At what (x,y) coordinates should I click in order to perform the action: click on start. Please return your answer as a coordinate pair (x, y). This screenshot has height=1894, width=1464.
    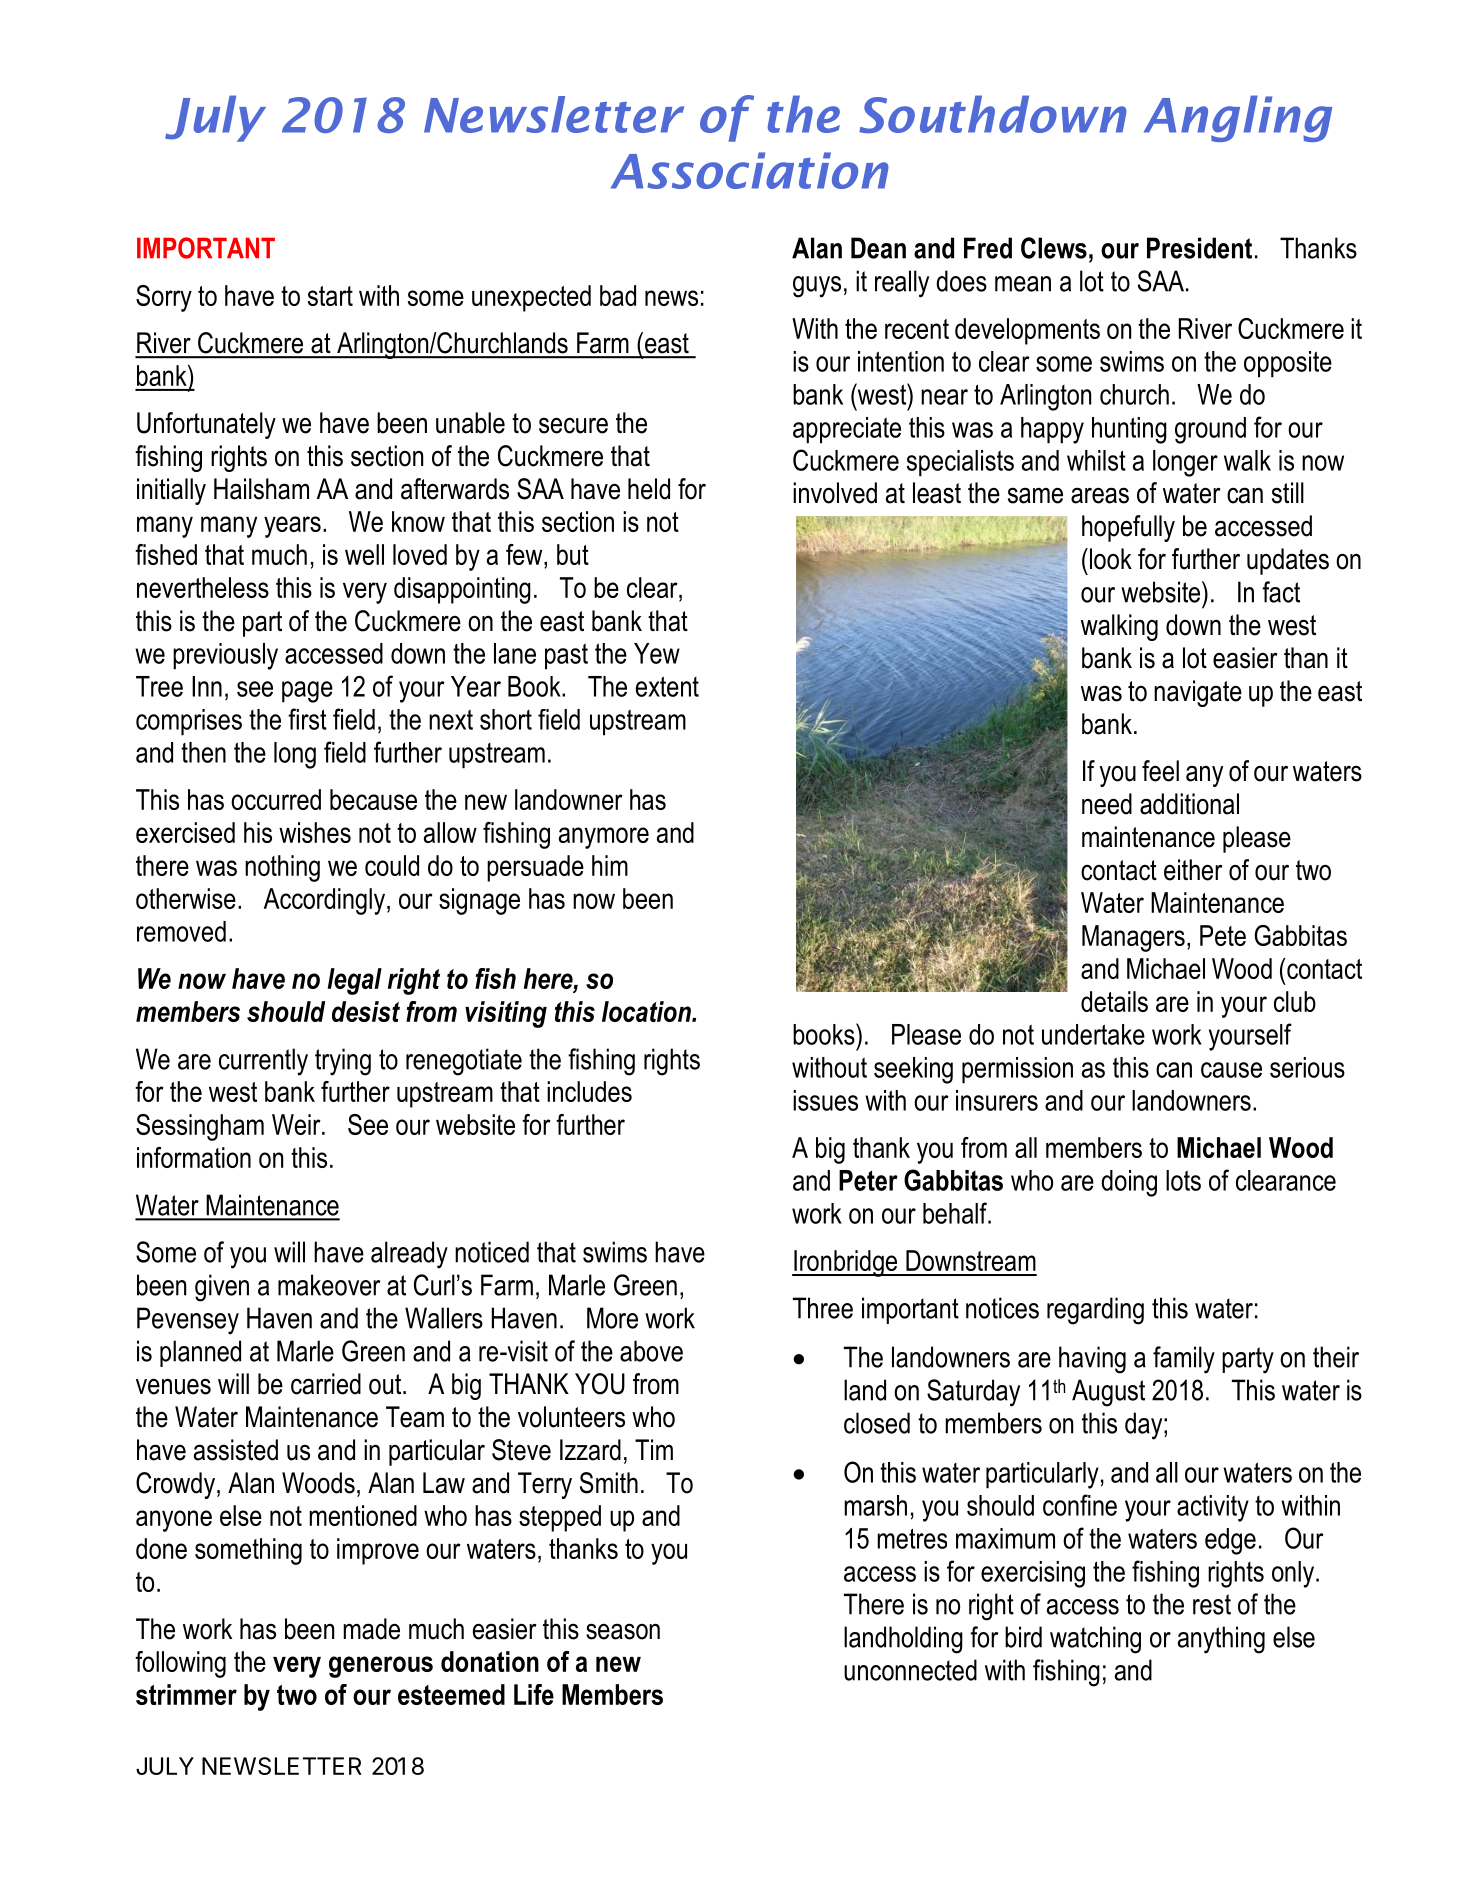
    Looking at the image, I should click on (330, 296).
